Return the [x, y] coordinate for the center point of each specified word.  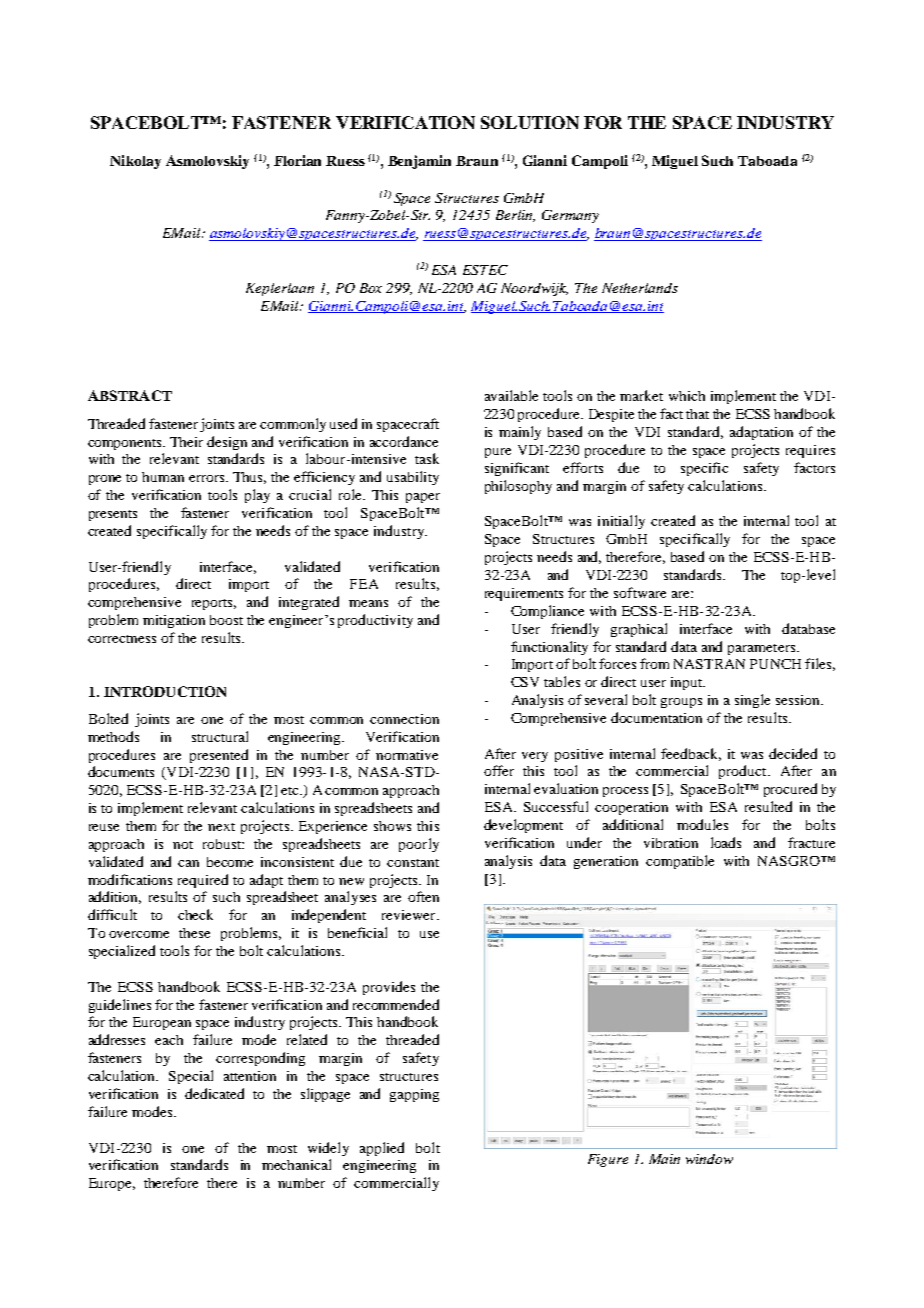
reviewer [410, 915]
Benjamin [419, 162]
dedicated [214, 1093]
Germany [570, 216]
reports [214, 604]
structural [220, 736]
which [687, 396]
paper [423, 498]
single [752, 701]
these [194, 933]
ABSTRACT [130, 395]
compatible [680, 862]
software [640, 592]
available [511, 395]
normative [407, 755]
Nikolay [135, 162]
